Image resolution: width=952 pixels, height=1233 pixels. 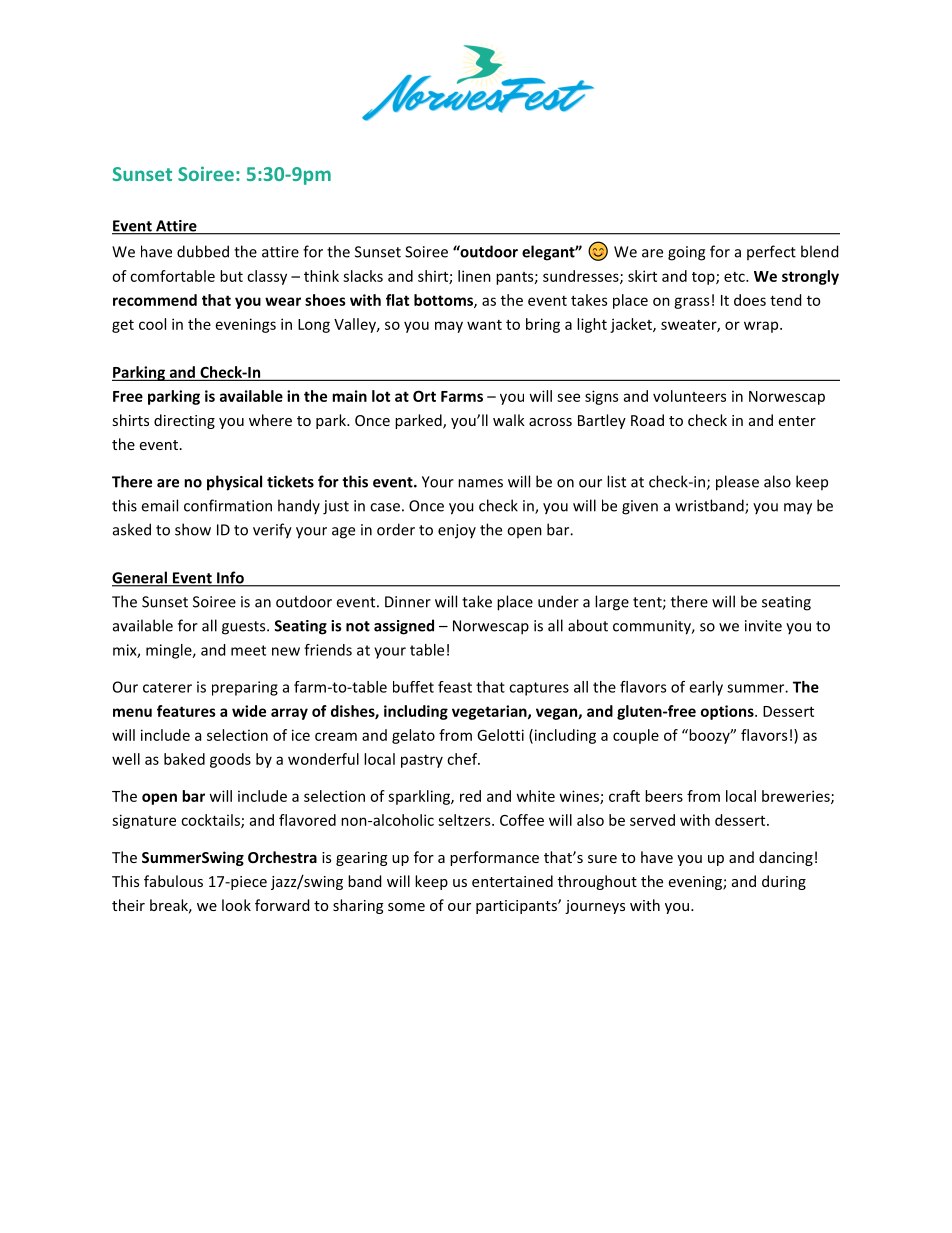 I want to click on linen, so click(x=474, y=276).
